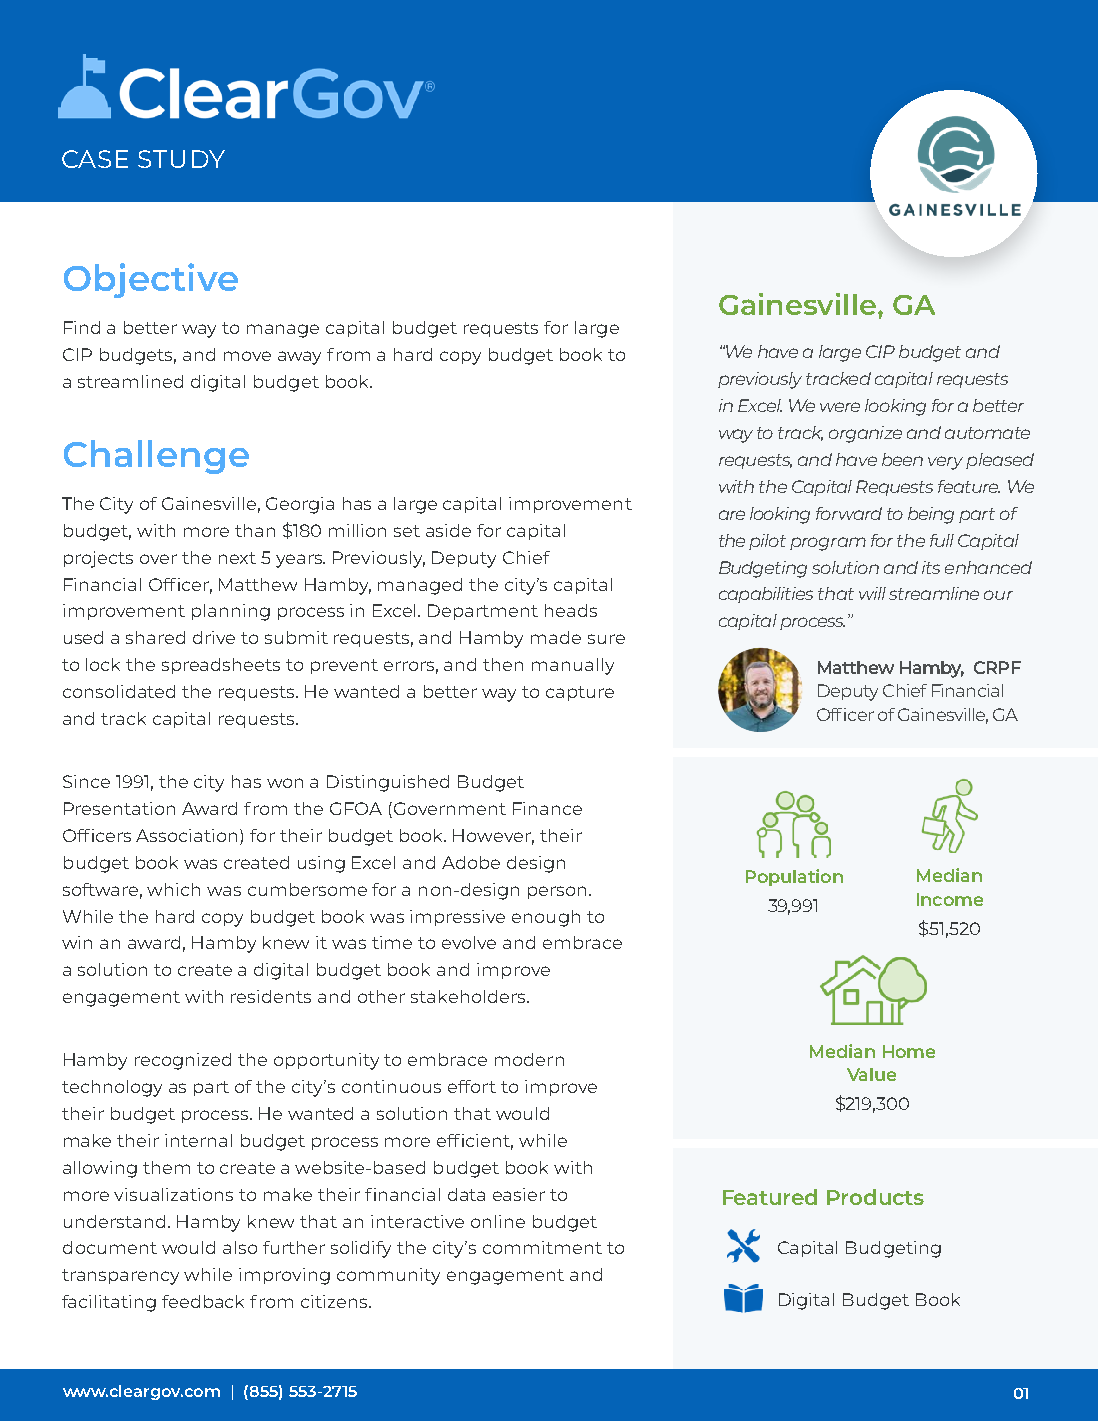 The image size is (1098, 1421). I want to click on modern, so click(529, 1059).
